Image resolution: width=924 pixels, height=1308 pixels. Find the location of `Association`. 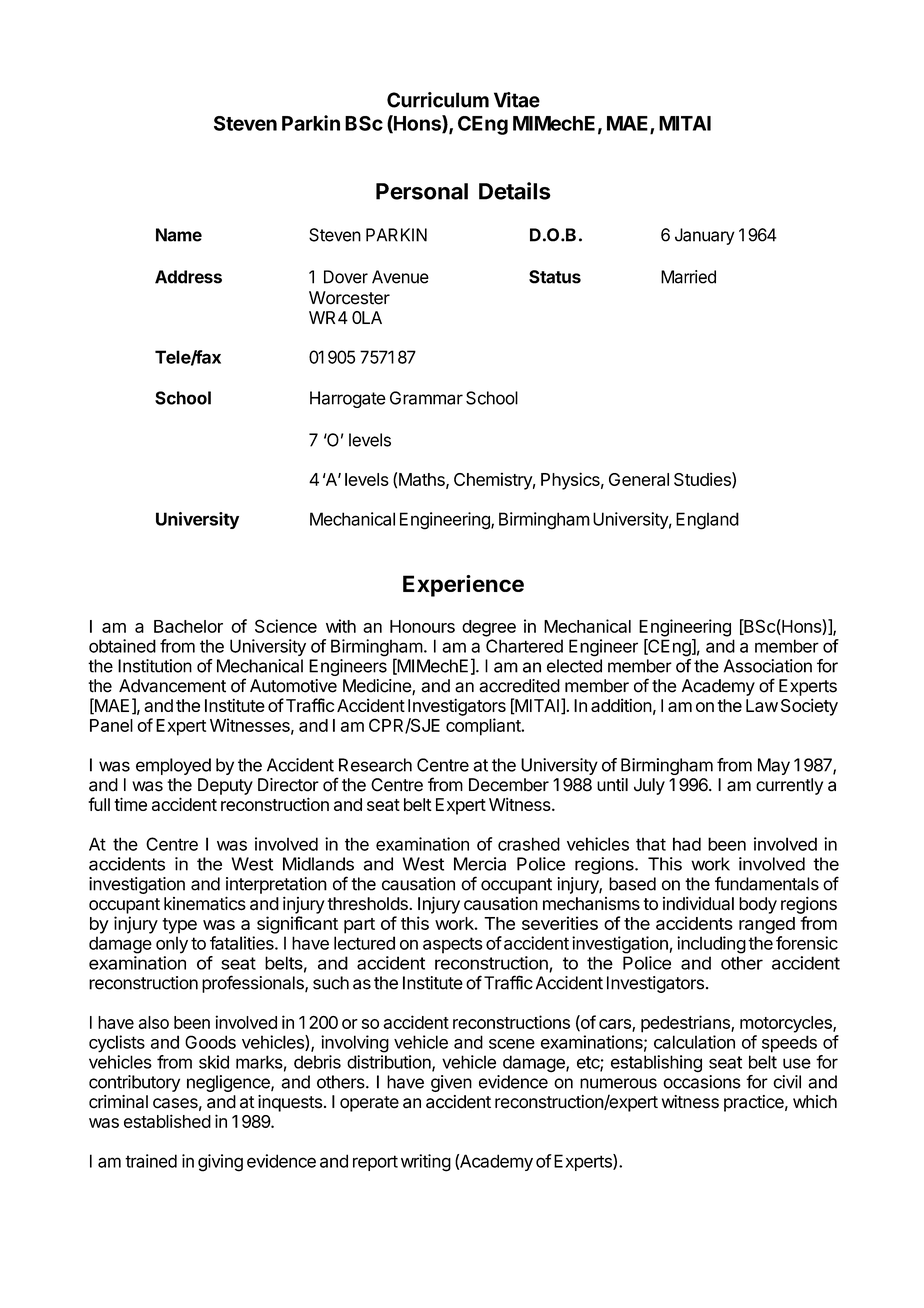

Association is located at coordinates (768, 666).
